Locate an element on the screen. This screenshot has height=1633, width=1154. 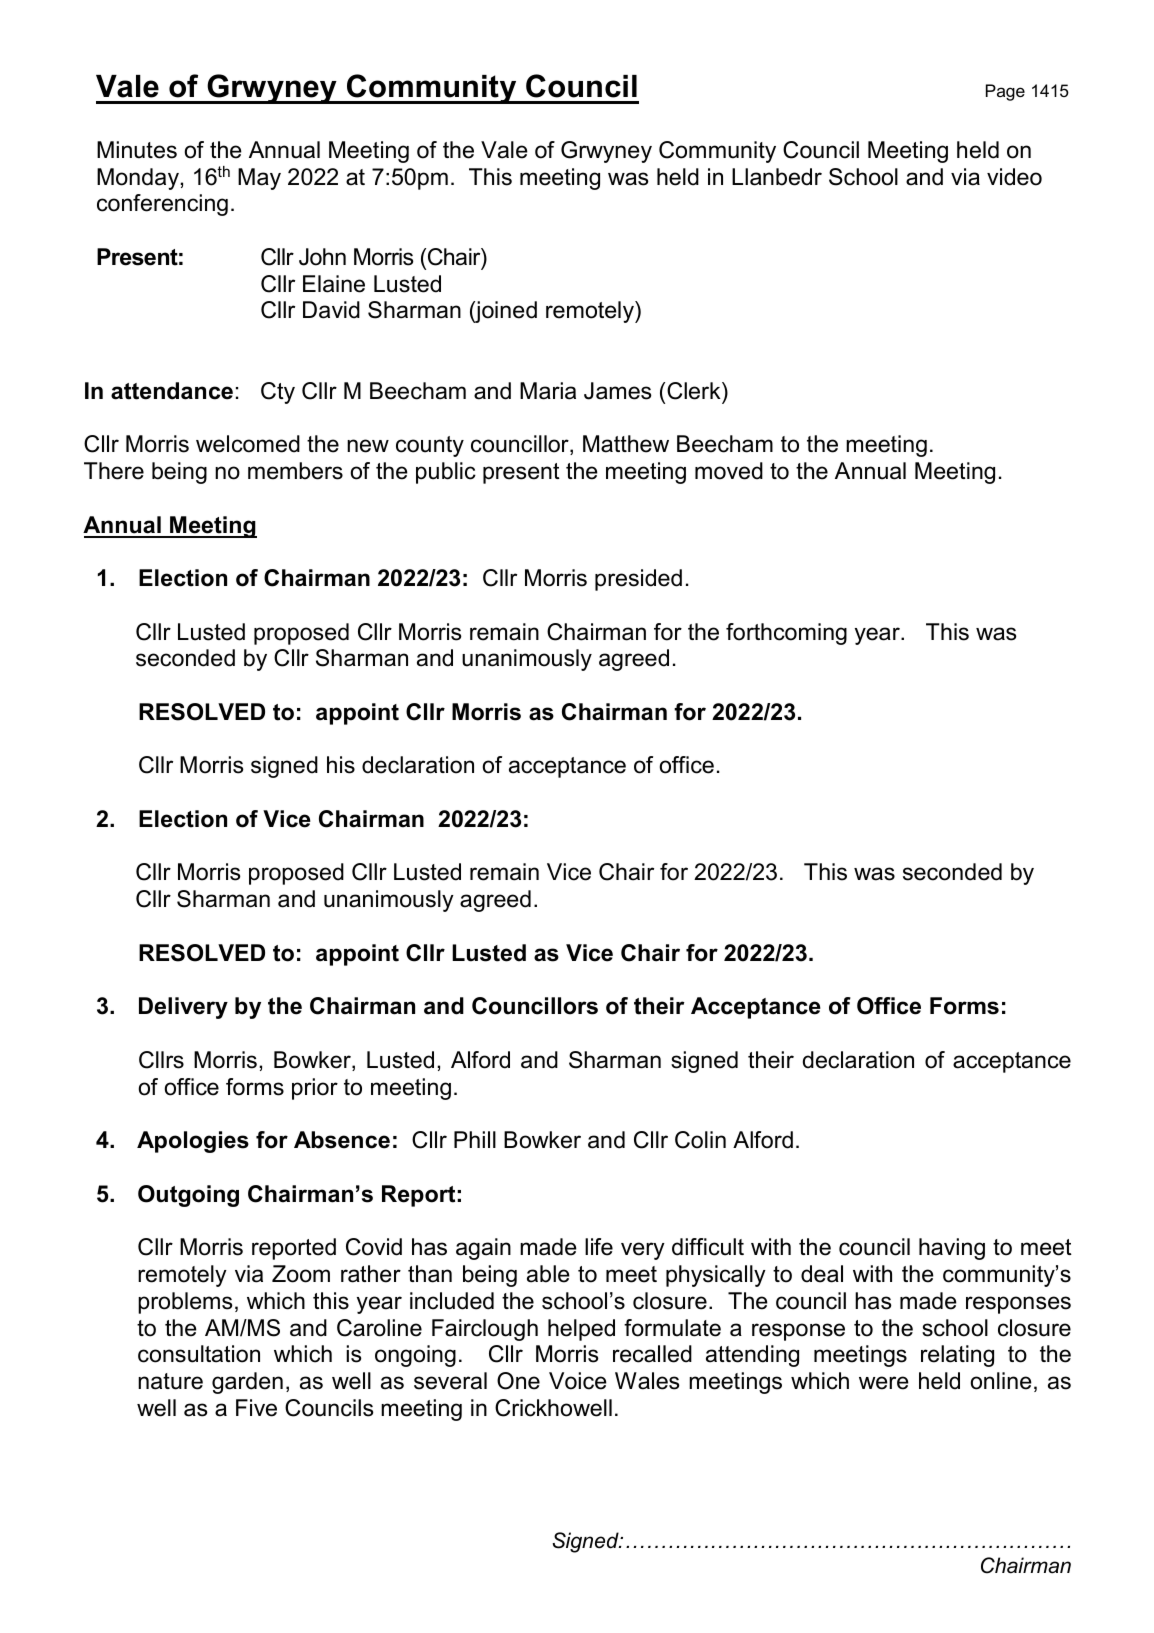
May is located at coordinates (259, 179).
